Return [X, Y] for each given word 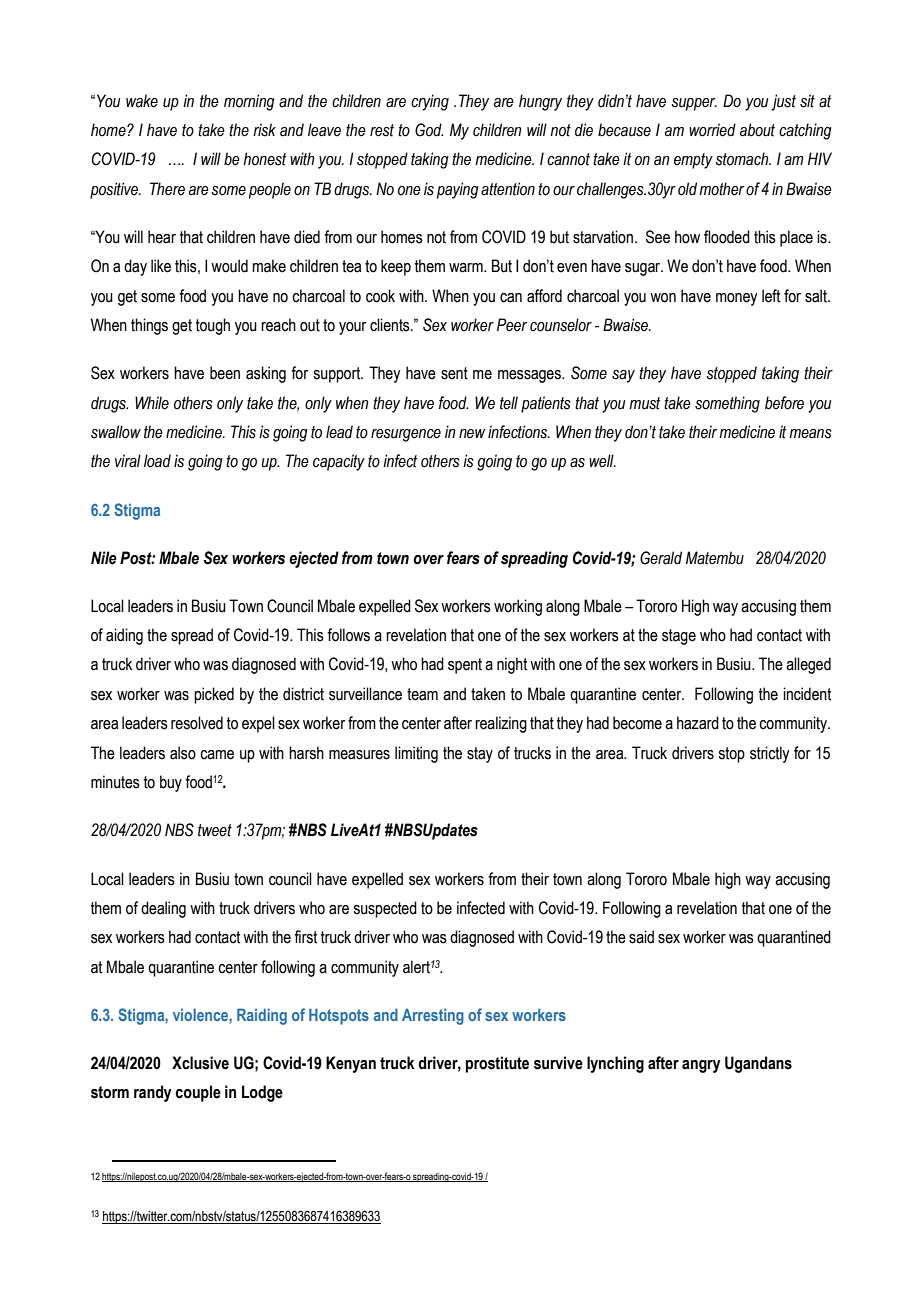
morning [249, 102]
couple [198, 1093]
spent [465, 666]
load [157, 461]
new [472, 434]
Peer [512, 325]
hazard [698, 723]
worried [712, 130]
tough [213, 326]
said [641, 937]
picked [214, 695]
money [736, 299]
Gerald [661, 558]
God [429, 130]
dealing [163, 909]
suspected [385, 909]
